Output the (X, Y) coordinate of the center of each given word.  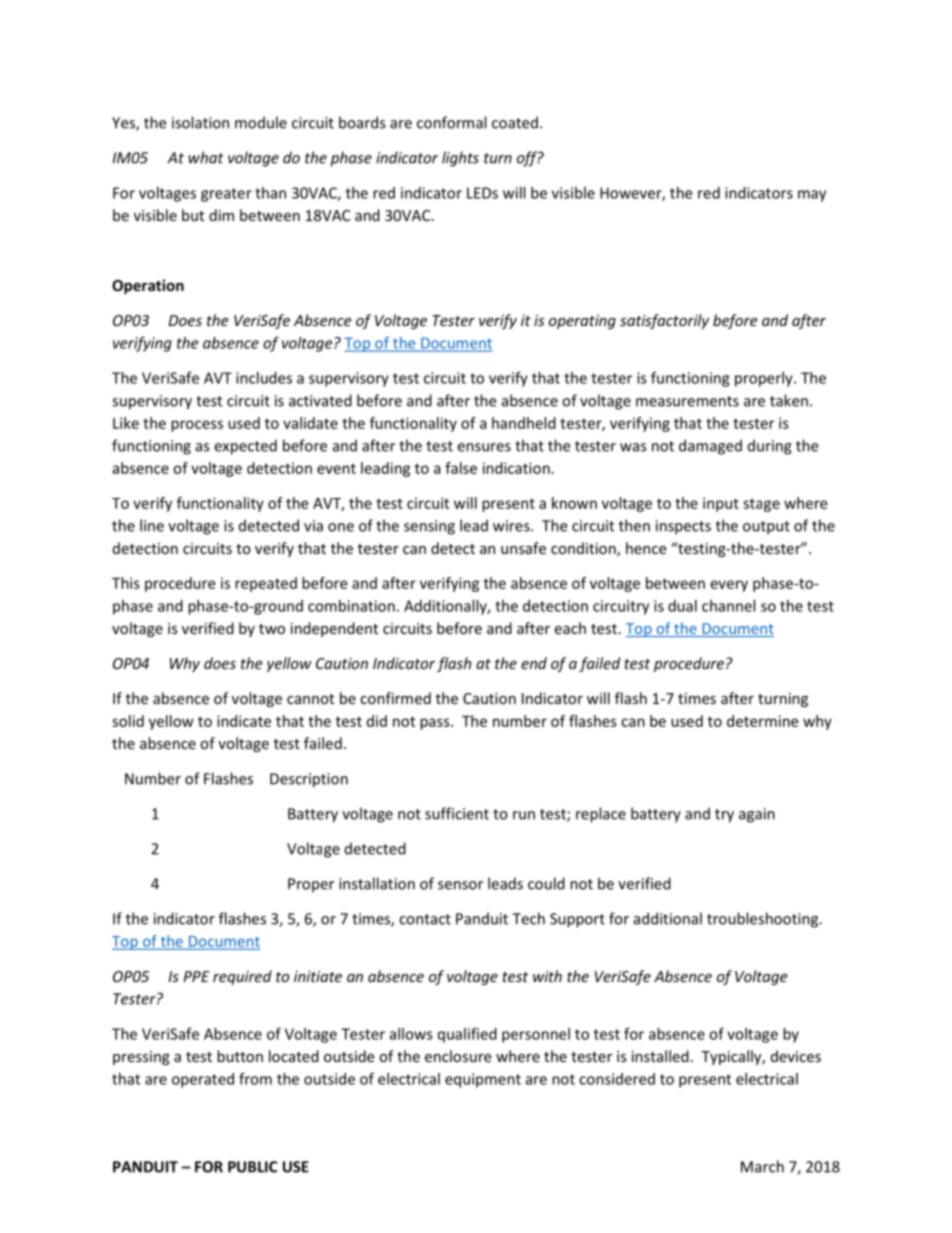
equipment (483, 1080)
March (762, 1166)
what (205, 157)
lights (460, 159)
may (812, 196)
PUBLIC (252, 1167)
